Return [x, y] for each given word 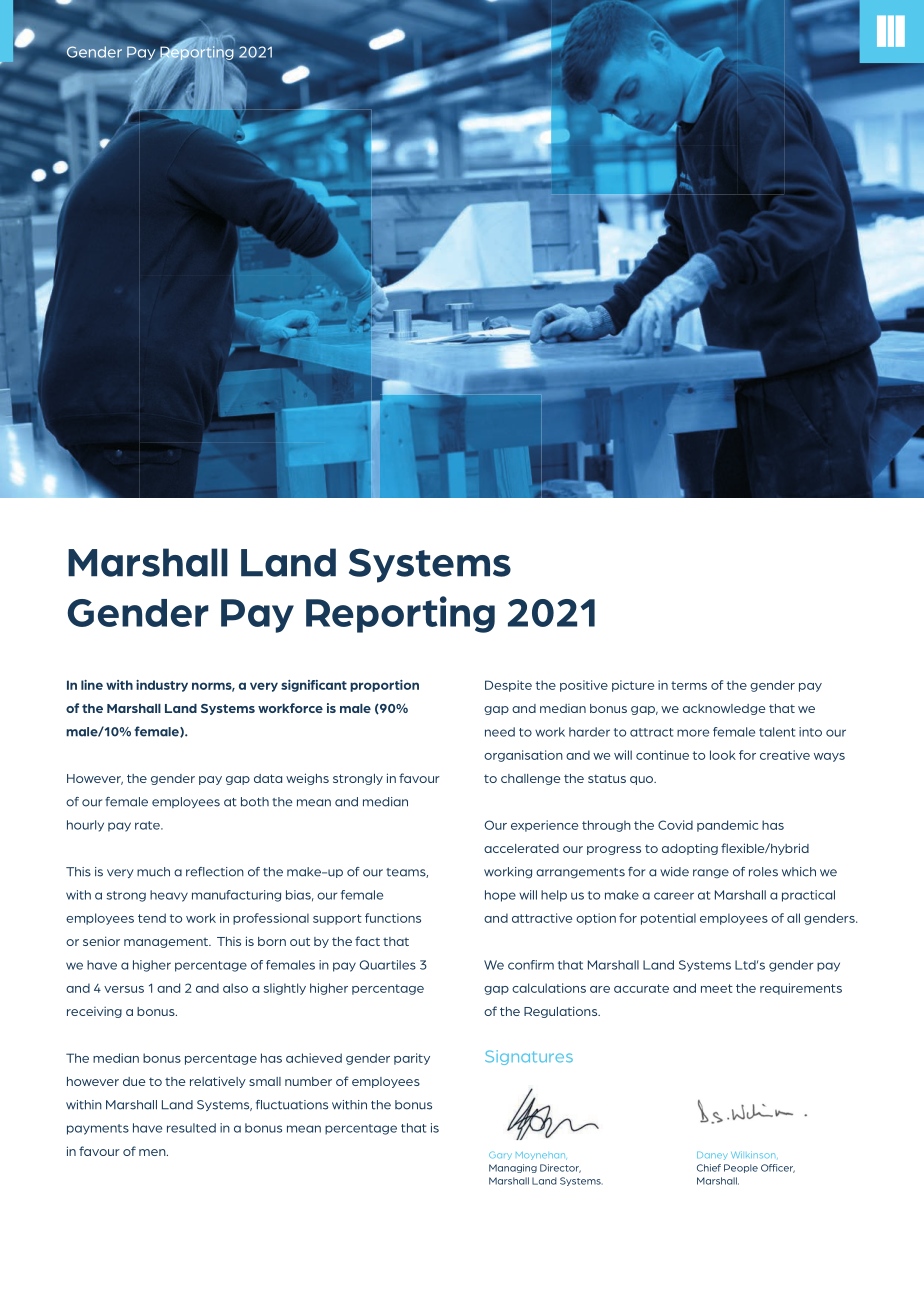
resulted [191, 1128]
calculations [549, 988]
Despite [508, 686]
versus [124, 989]
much [153, 872]
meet [717, 988]
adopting [690, 849]
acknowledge [724, 709]
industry [162, 686]
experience [544, 826]
